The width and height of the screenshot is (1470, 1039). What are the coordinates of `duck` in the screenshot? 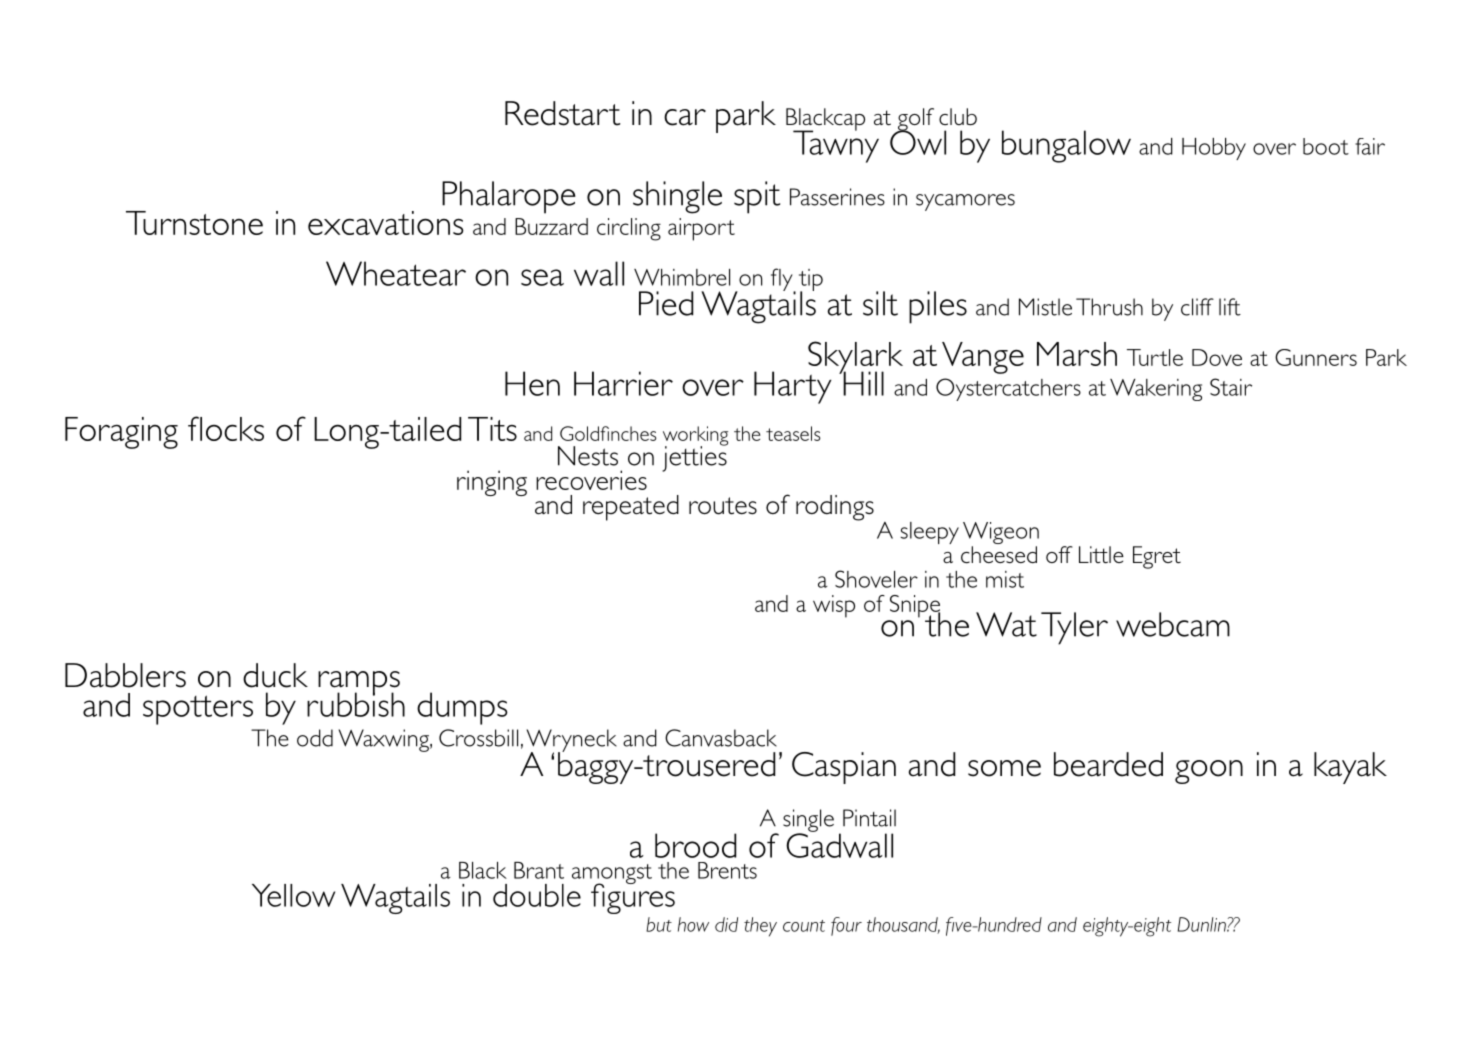 It's located at (275, 675).
